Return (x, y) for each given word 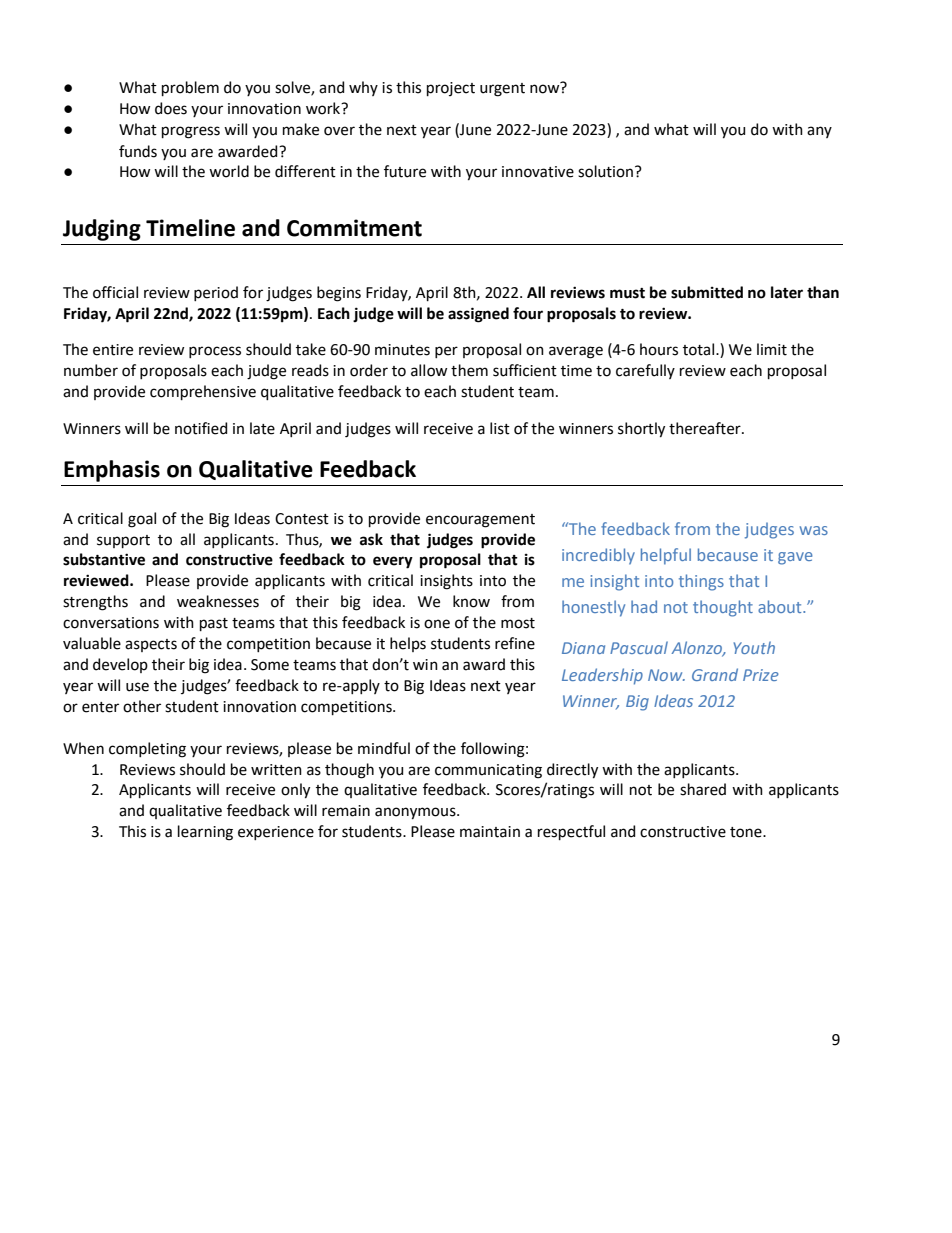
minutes (402, 350)
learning (205, 833)
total (700, 349)
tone (747, 832)
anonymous (416, 813)
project (451, 89)
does (171, 108)
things (701, 582)
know (471, 601)
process (215, 352)
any (819, 132)
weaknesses (218, 601)
